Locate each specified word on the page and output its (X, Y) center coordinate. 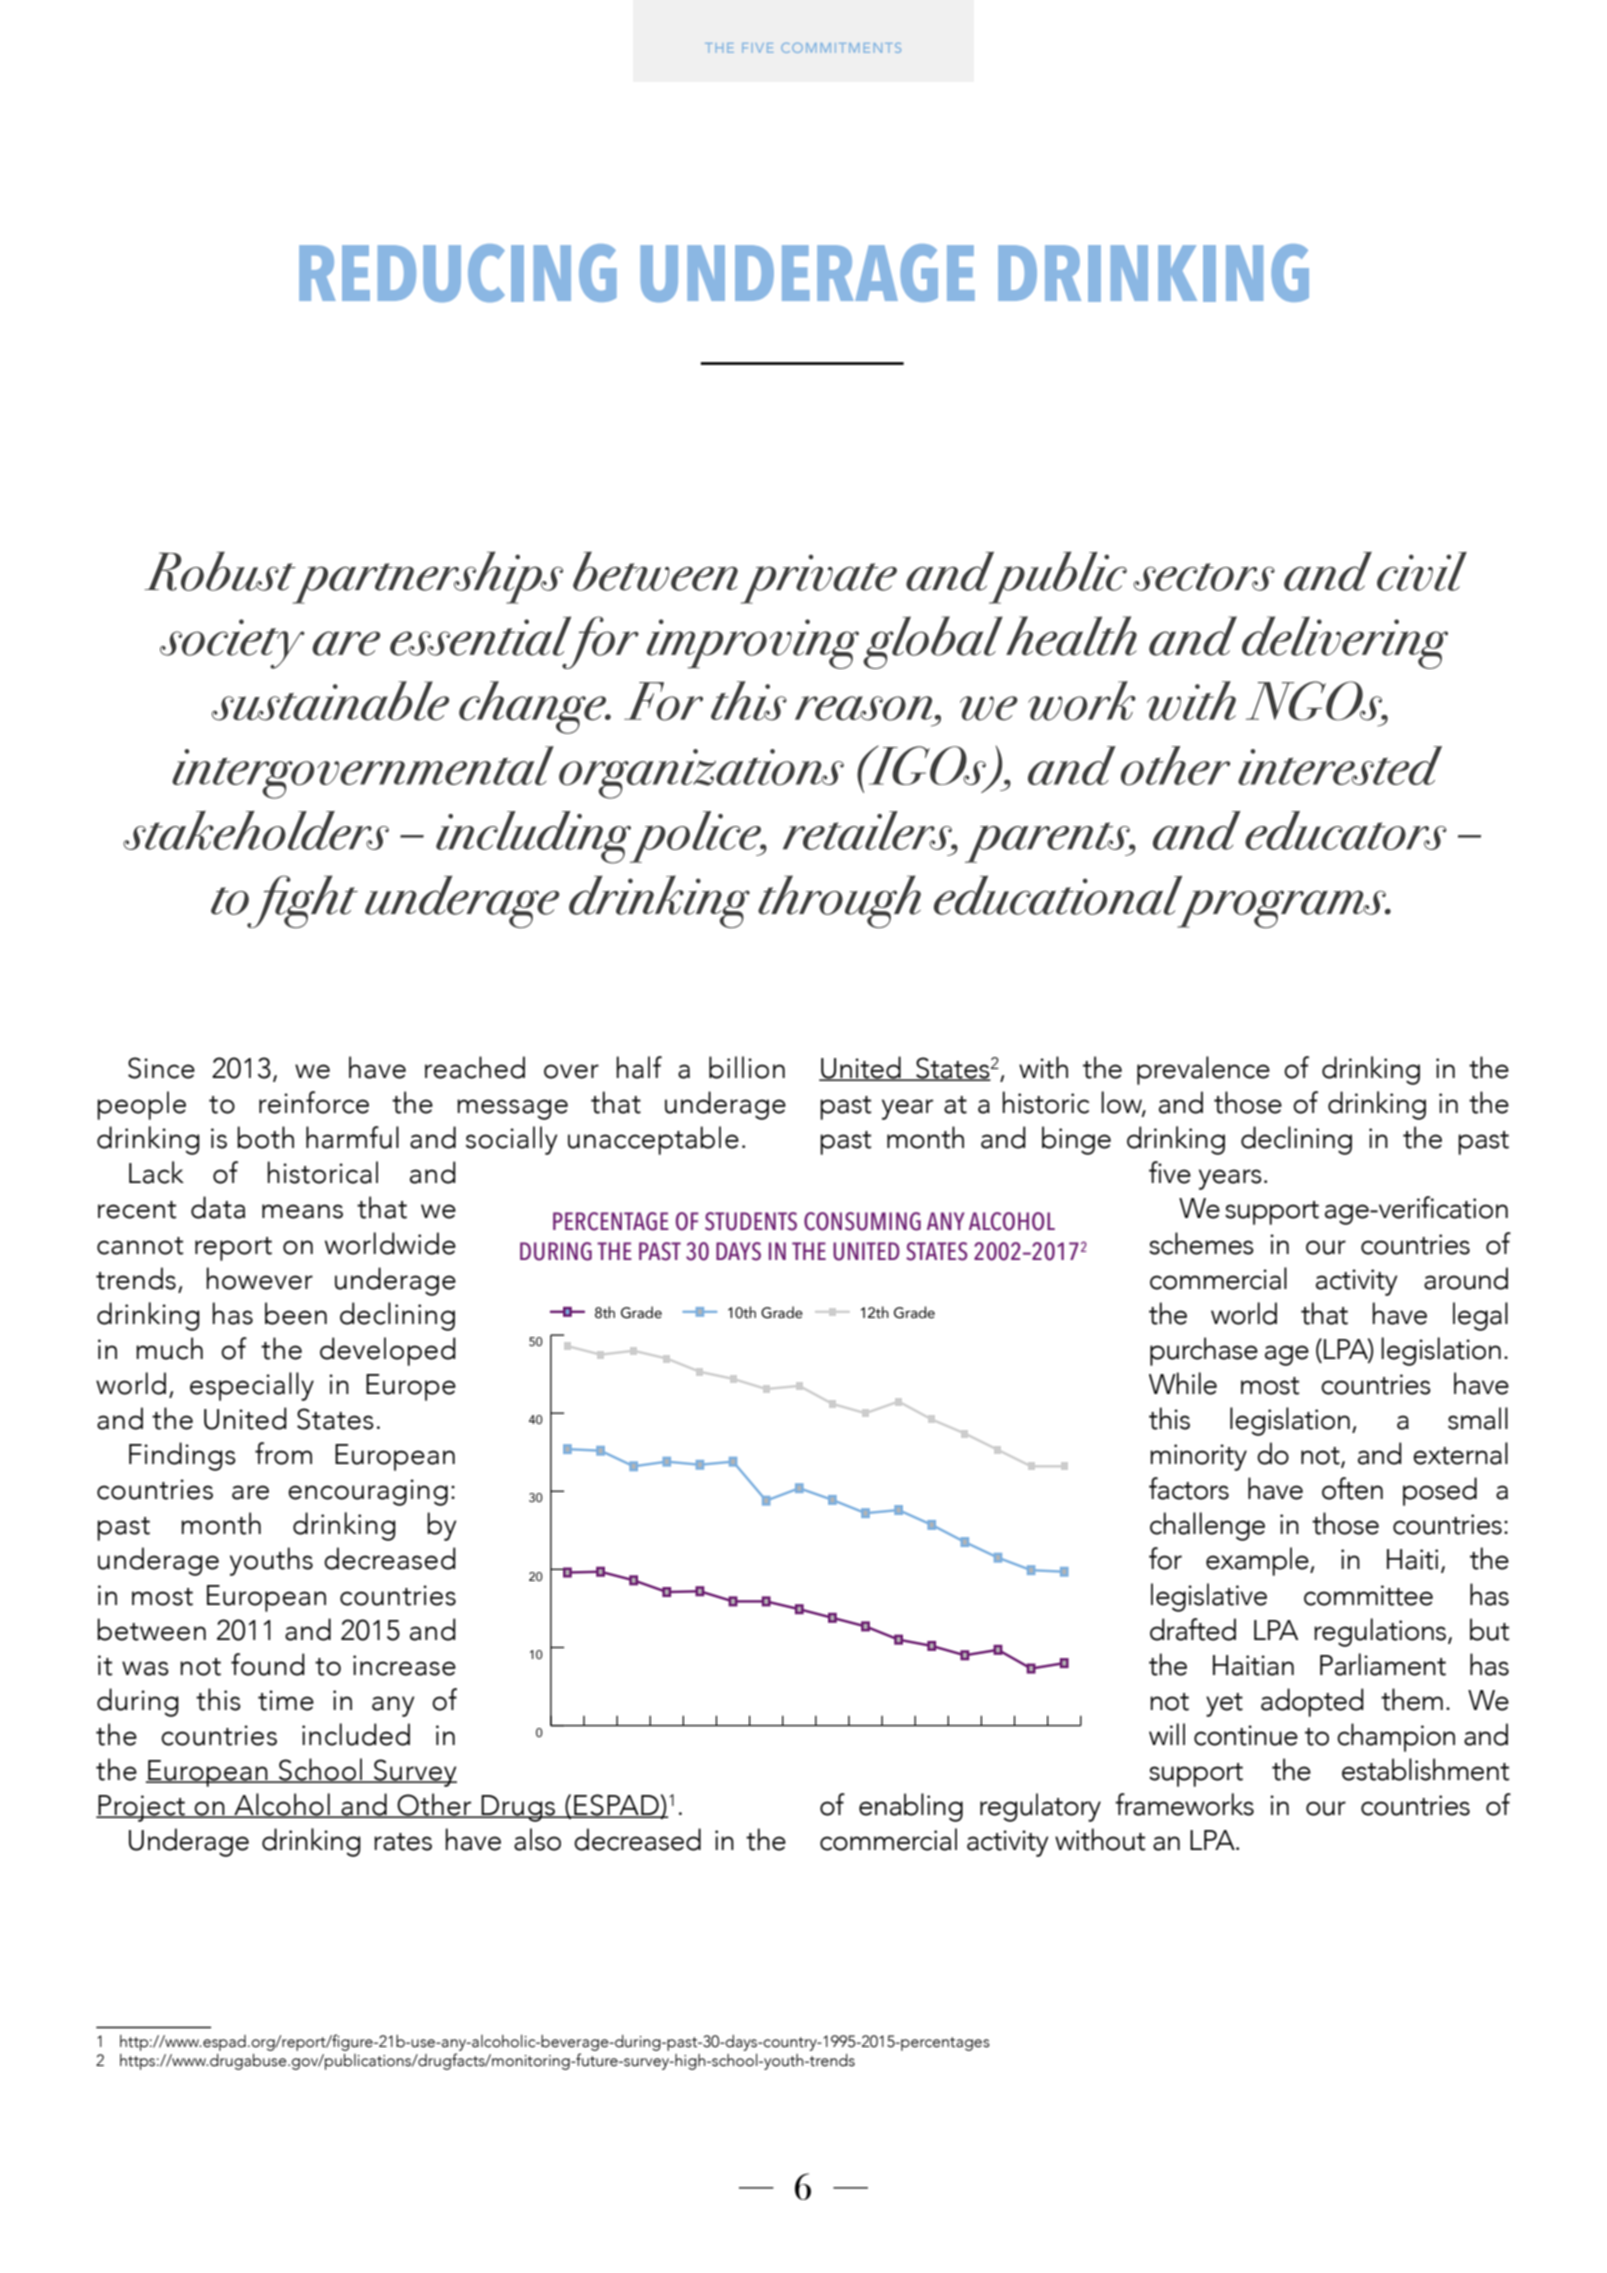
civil (1422, 571)
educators (1346, 830)
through (839, 901)
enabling (911, 1807)
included (356, 1734)
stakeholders (256, 830)
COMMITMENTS (841, 48)
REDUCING (458, 273)
